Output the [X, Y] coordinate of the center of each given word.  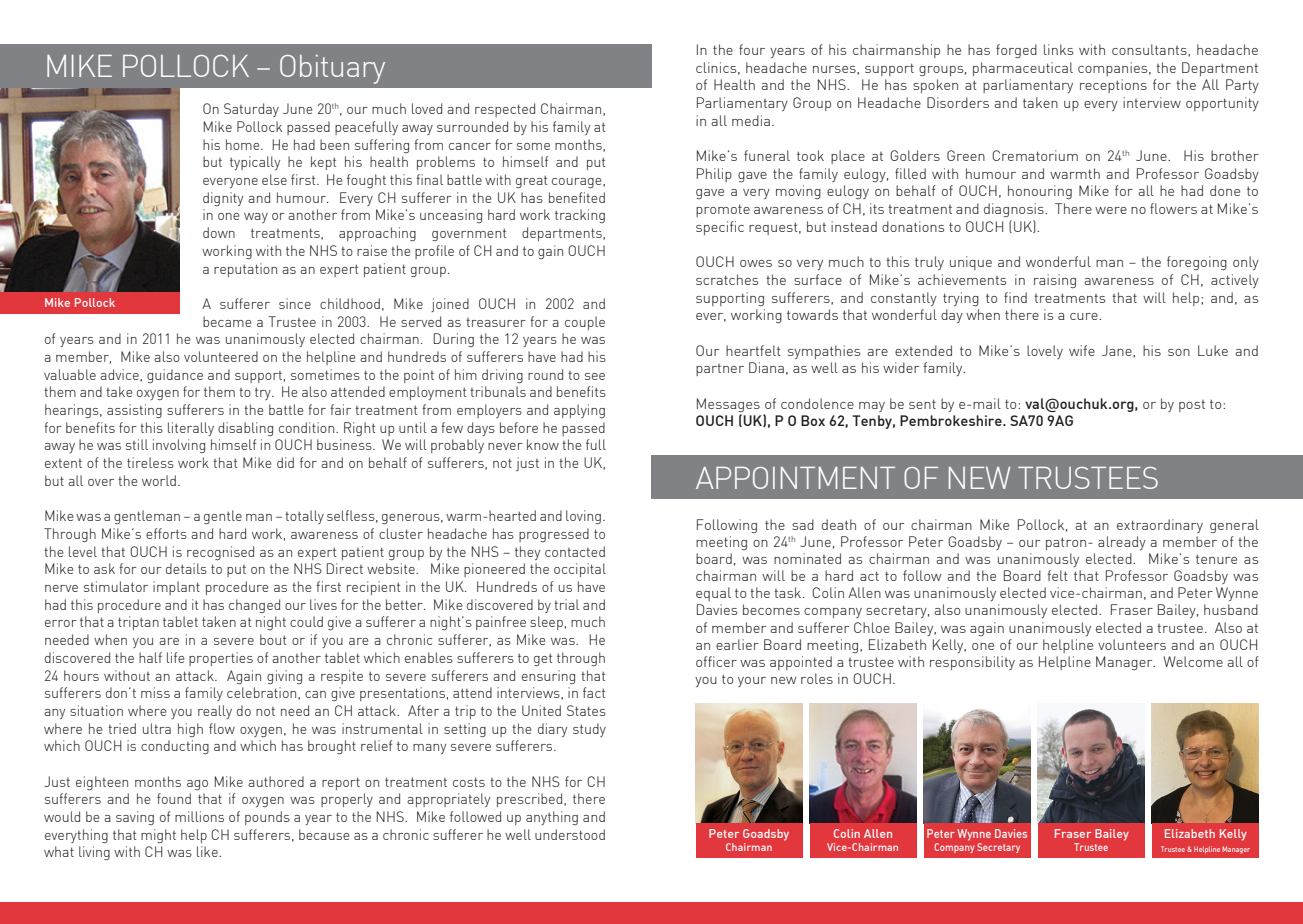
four [752, 49]
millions [199, 816]
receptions [1113, 86]
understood [570, 834]
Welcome [1193, 661]
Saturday [251, 110]
